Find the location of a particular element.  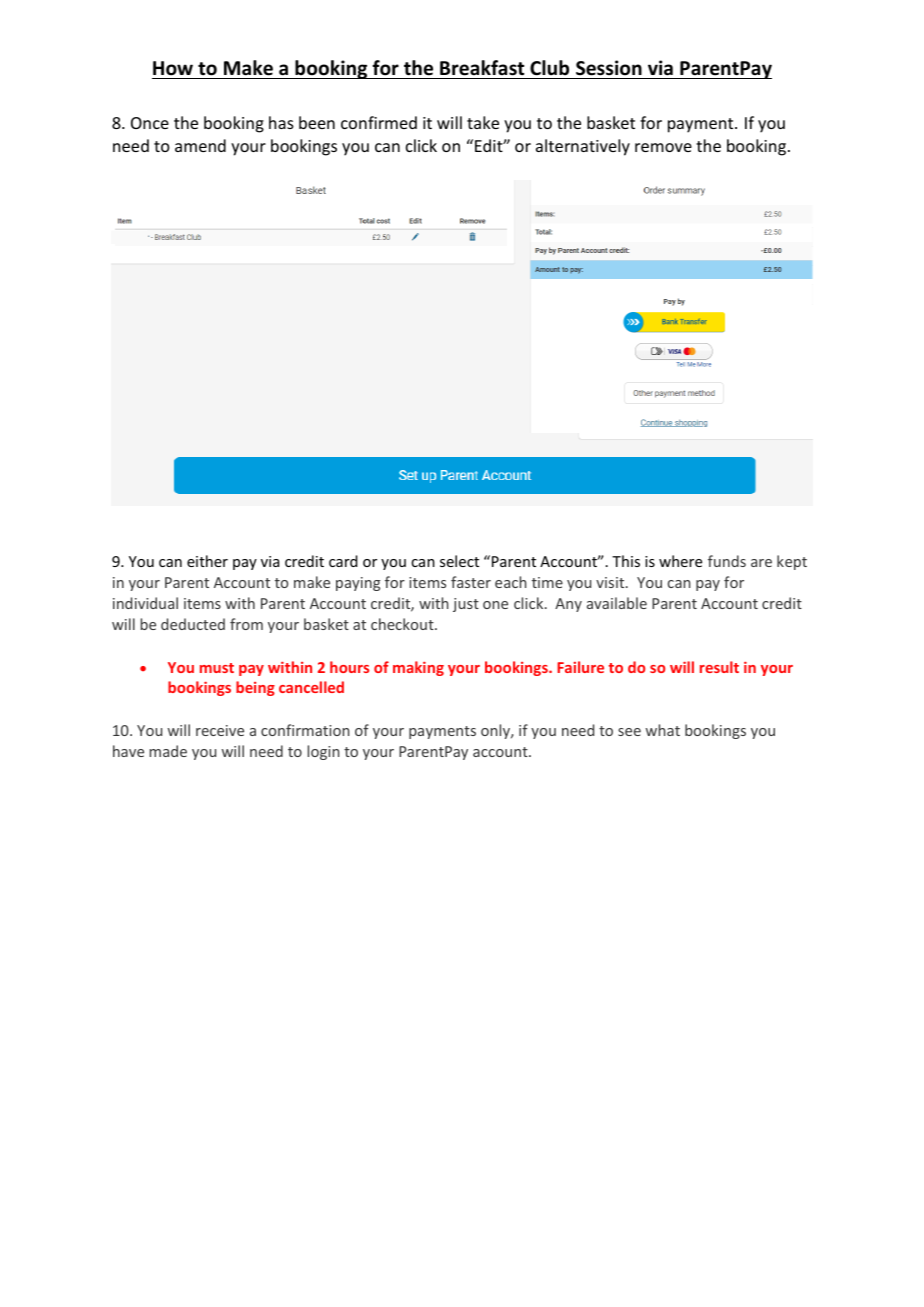

Breakfast is located at coordinates (482, 68).
